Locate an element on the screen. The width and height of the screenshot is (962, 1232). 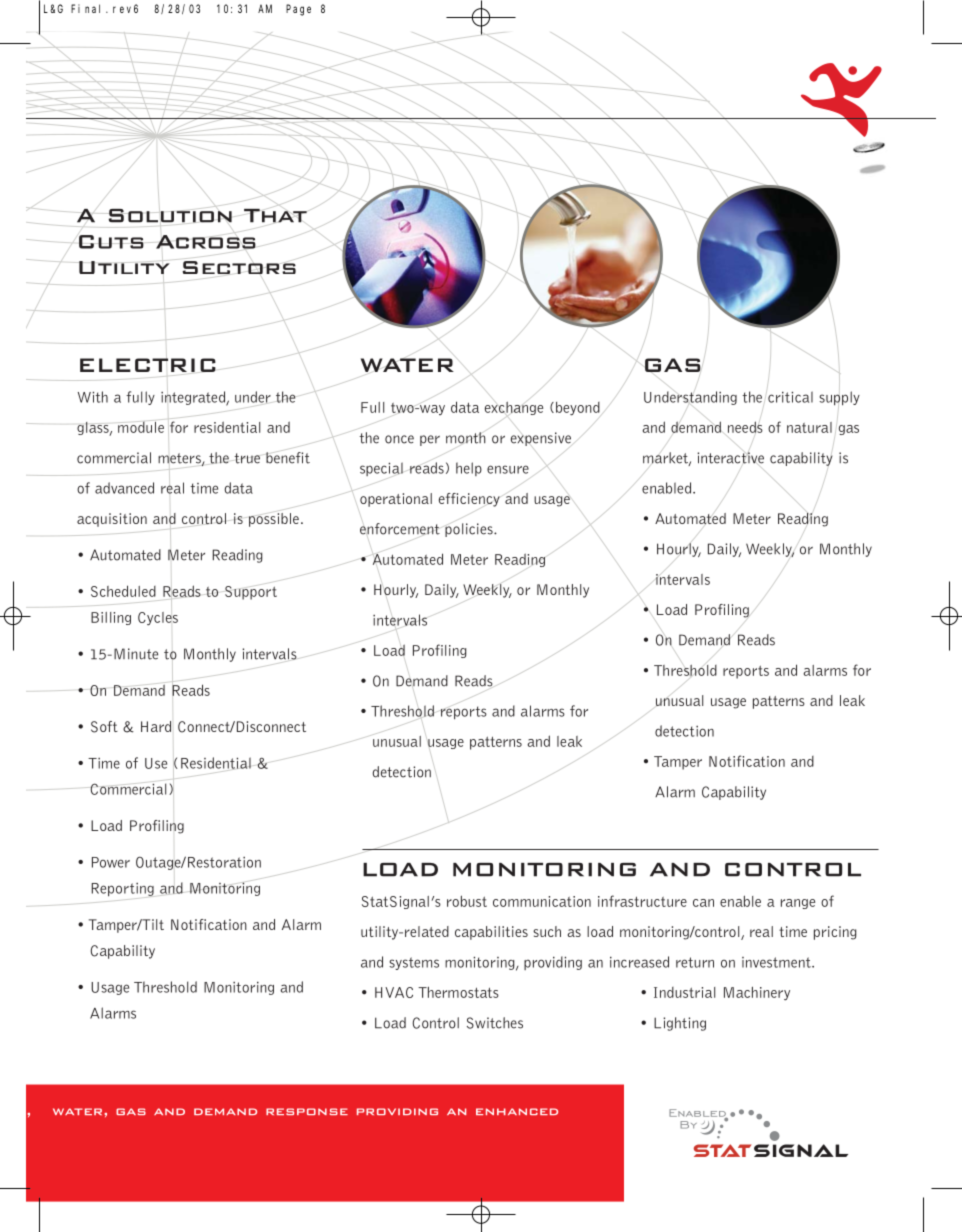
can is located at coordinates (703, 903).
